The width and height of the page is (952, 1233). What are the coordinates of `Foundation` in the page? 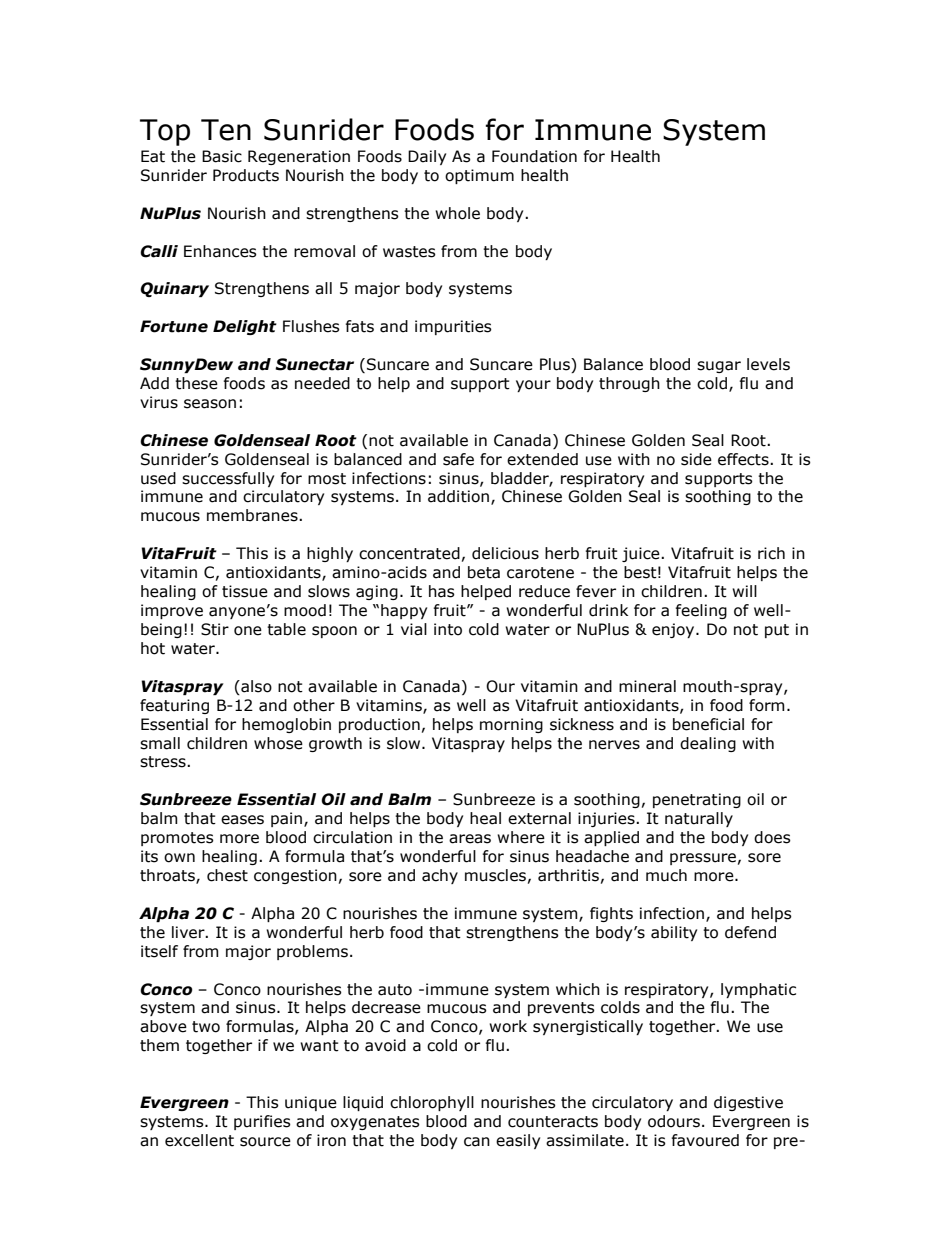 It's located at (534, 156).
